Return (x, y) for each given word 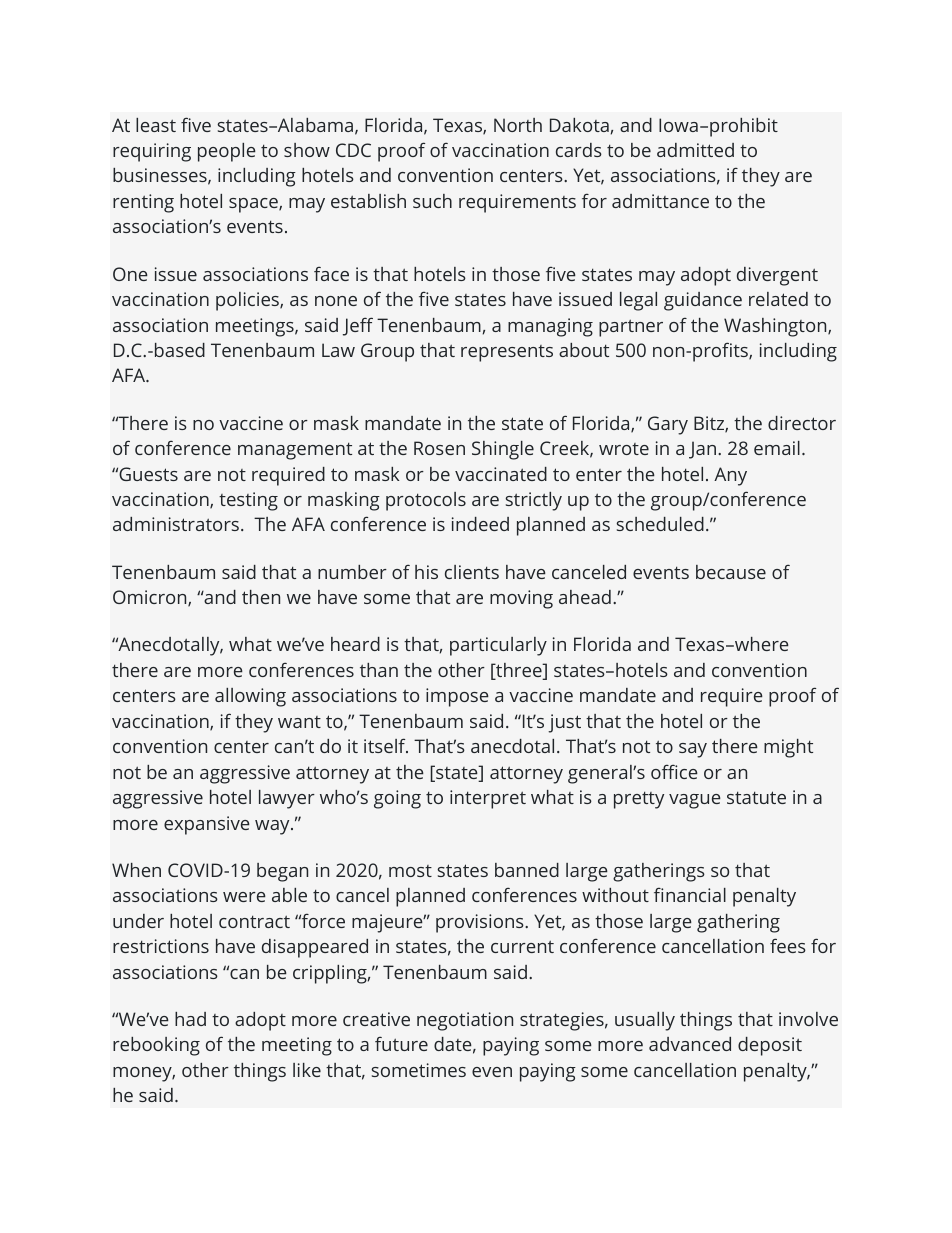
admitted (695, 150)
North (518, 125)
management (295, 451)
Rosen (439, 448)
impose (457, 697)
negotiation (465, 1021)
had (190, 1019)
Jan (704, 450)
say (693, 750)
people (227, 152)
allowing (250, 697)
